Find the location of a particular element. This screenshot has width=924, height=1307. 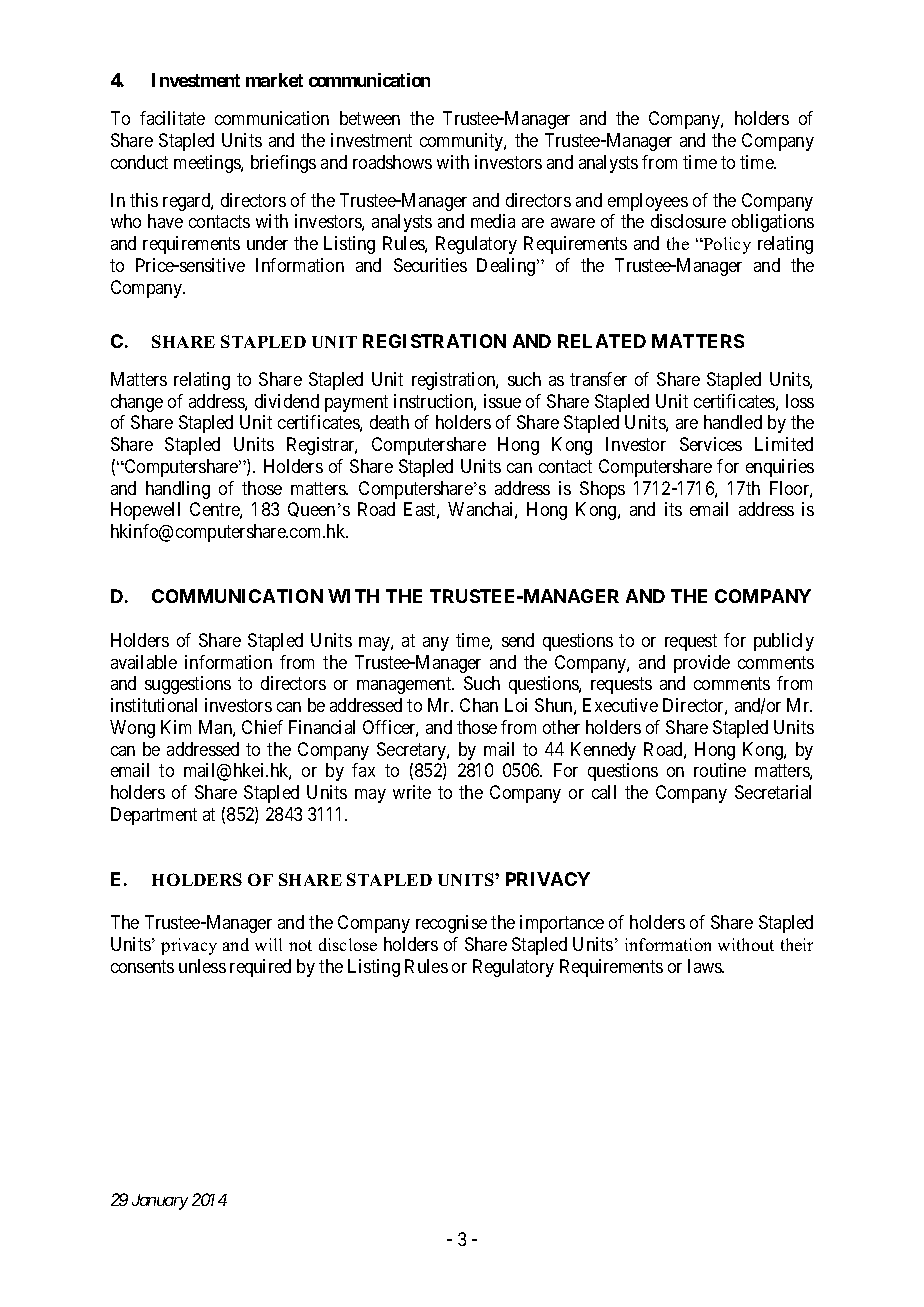

provide is located at coordinates (702, 664).
